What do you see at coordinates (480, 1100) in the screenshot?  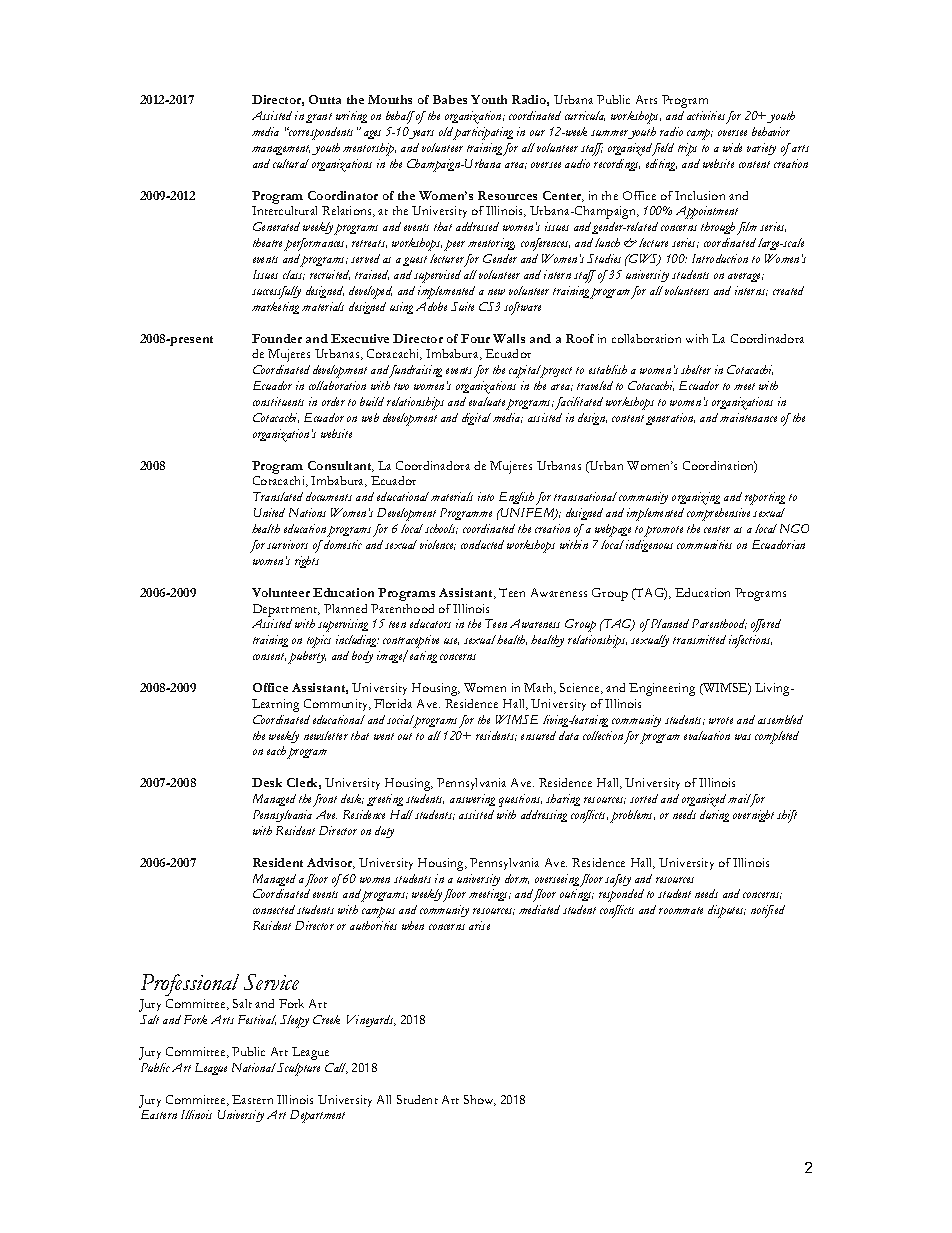 I see `Show` at bounding box center [480, 1100].
